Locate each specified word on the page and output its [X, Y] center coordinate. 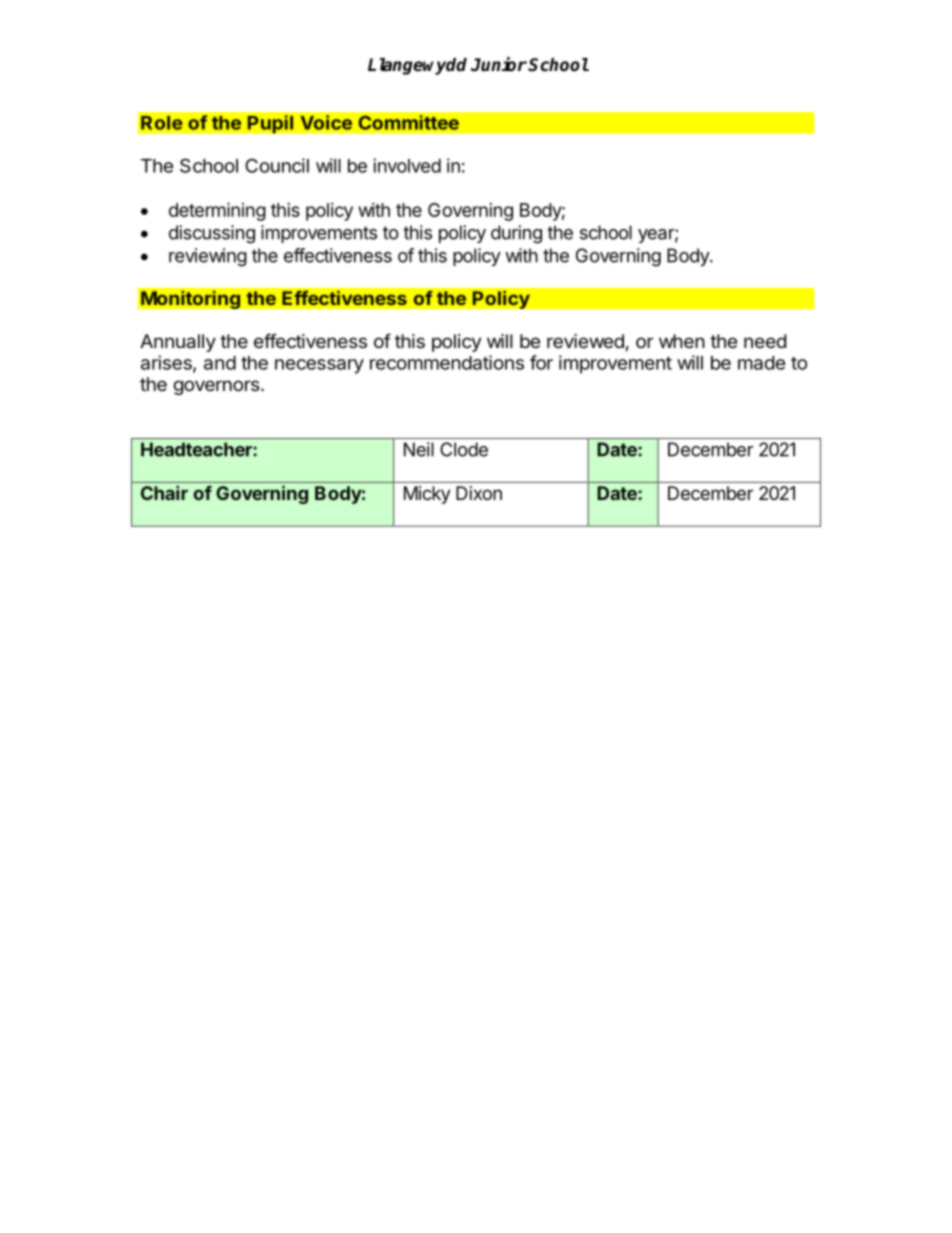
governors [216, 387]
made [761, 363]
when [682, 341]
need [765, 341]
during [516, 234]
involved [407, 165]
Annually [178, 343]
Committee [408, 122]
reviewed [585, 341]
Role [162, 123]
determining [217, 211]
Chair [164, 493]
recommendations [447, 362]
